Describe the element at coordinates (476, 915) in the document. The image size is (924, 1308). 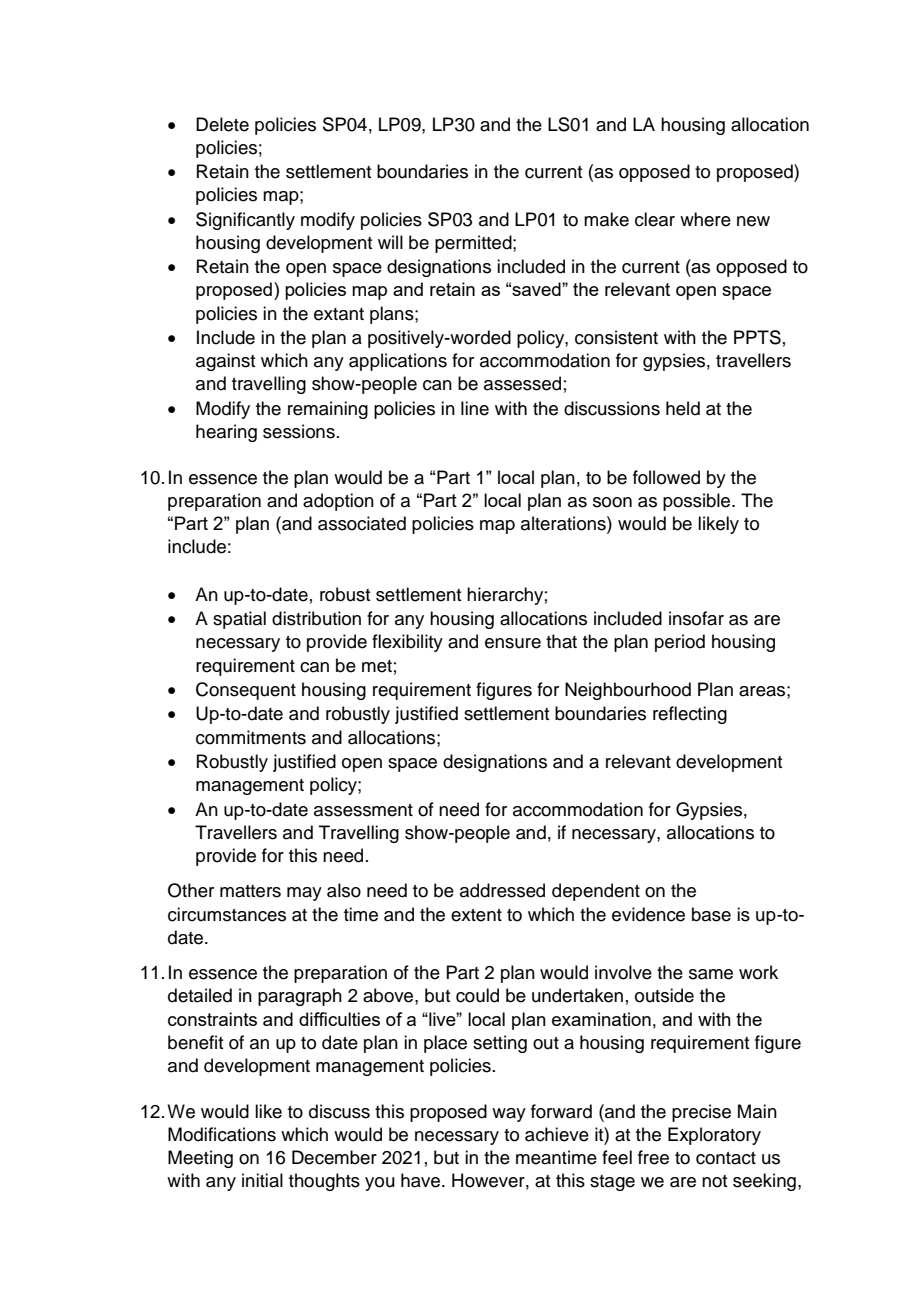
I see `extent` at that location.
